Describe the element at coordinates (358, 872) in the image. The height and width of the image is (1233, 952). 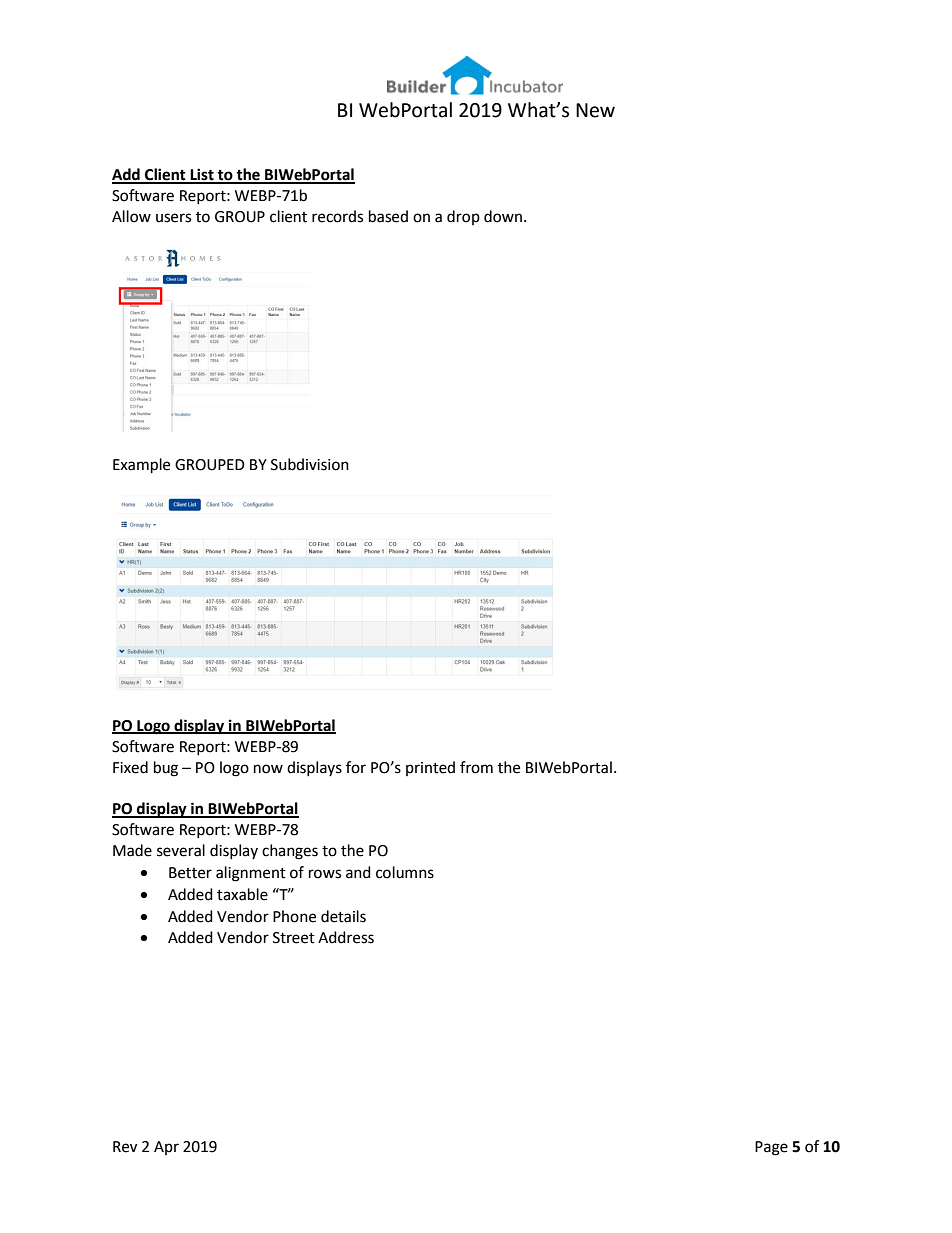
I see `and` at that location.
